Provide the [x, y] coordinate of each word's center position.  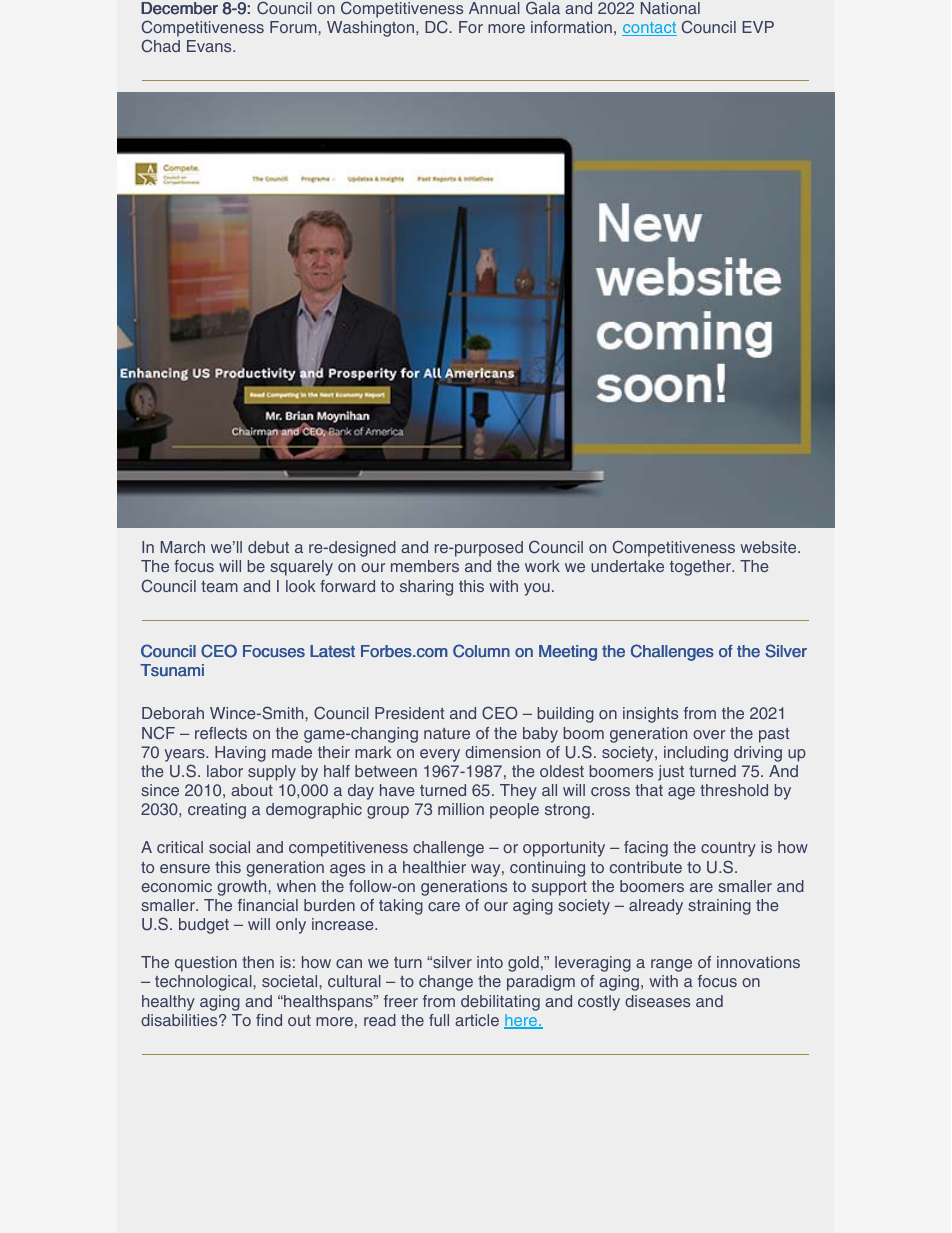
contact [649, 29]
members [425, 566]
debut [268, 547]
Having [240, 754]
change [446, 983]
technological [204, 983]
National [670, 8]
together [701, 568]
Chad [161, 46]
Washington [370, 29]
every [440, 755]
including [696, 754]
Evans [210, 46]
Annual [494, 8]
